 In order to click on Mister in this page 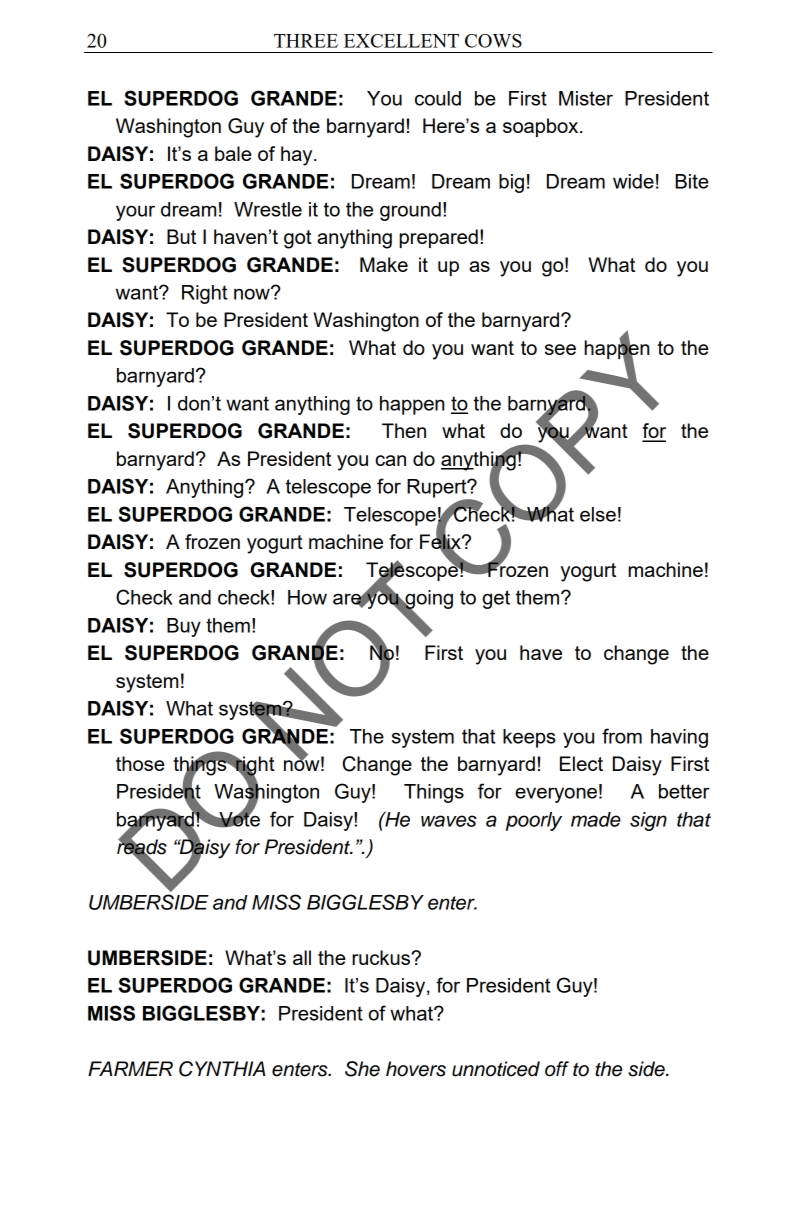, I will do `click(586, 98)`.
